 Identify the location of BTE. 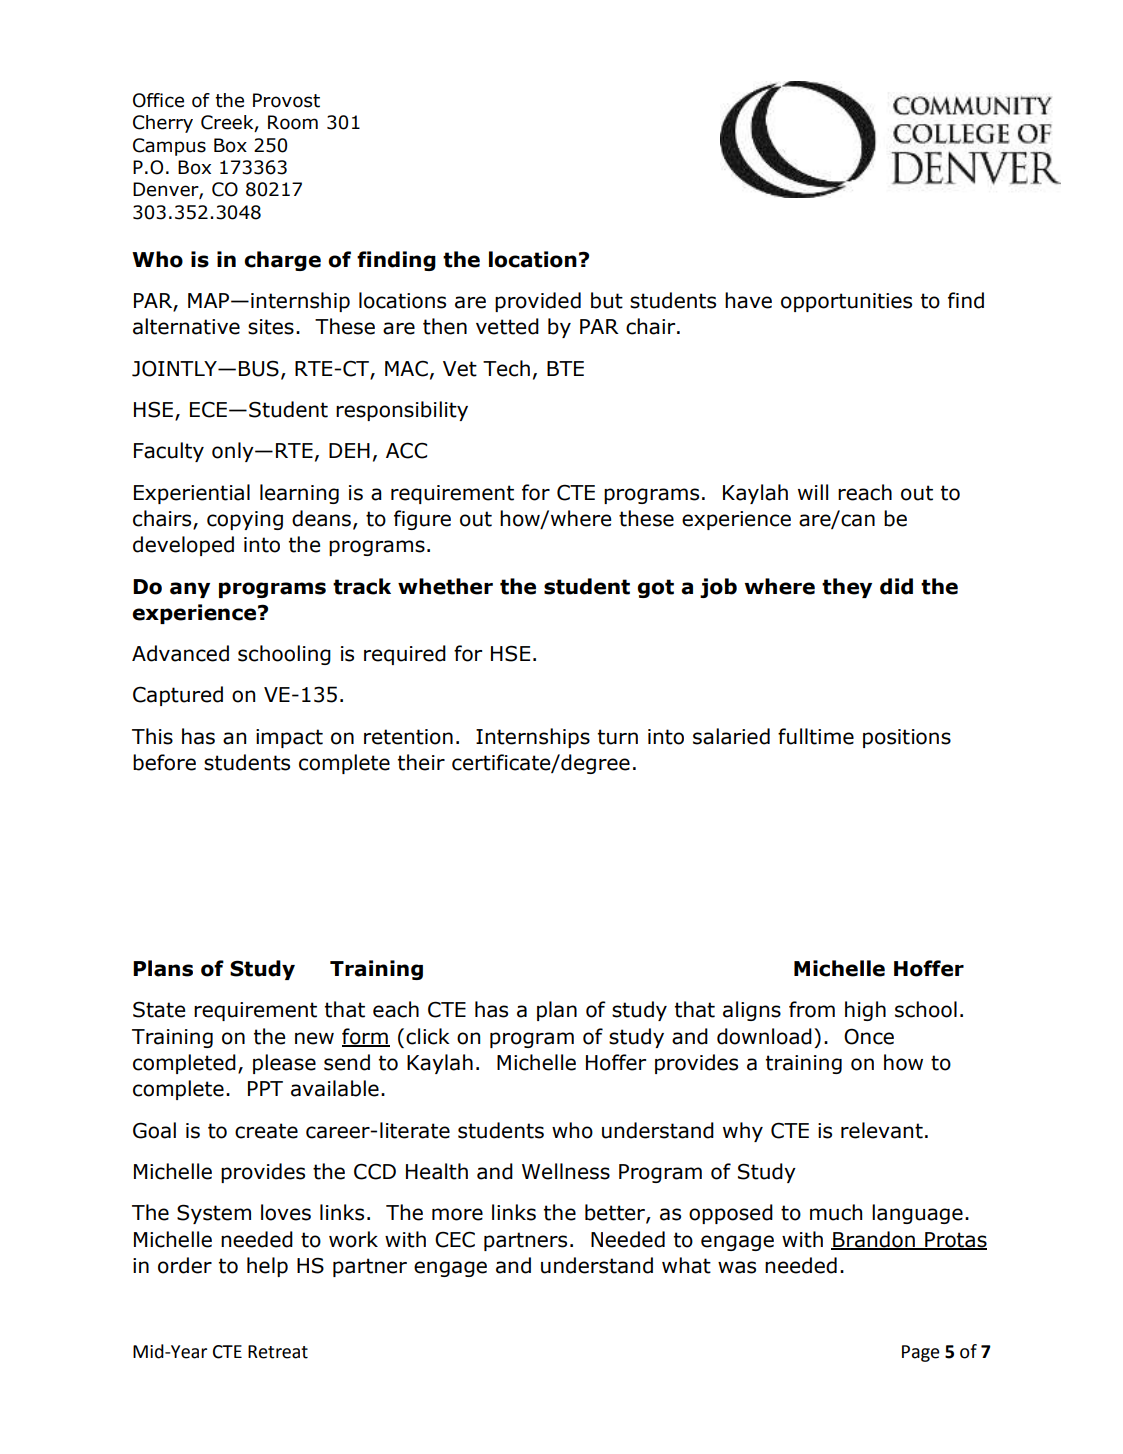
(565, 368).
